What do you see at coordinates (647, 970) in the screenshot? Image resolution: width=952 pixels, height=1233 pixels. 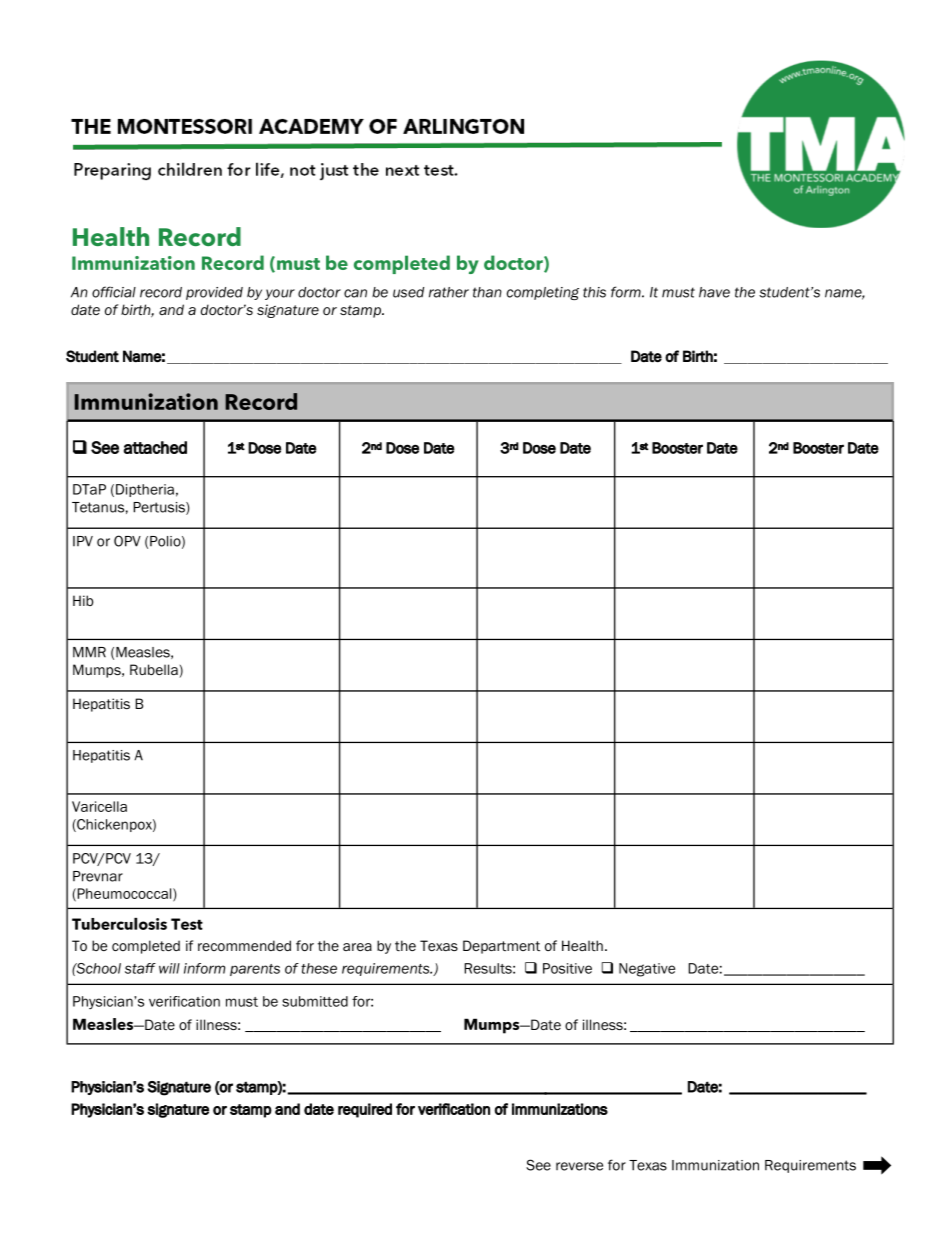 I see `Negative` at bounding box center [647, 970].
